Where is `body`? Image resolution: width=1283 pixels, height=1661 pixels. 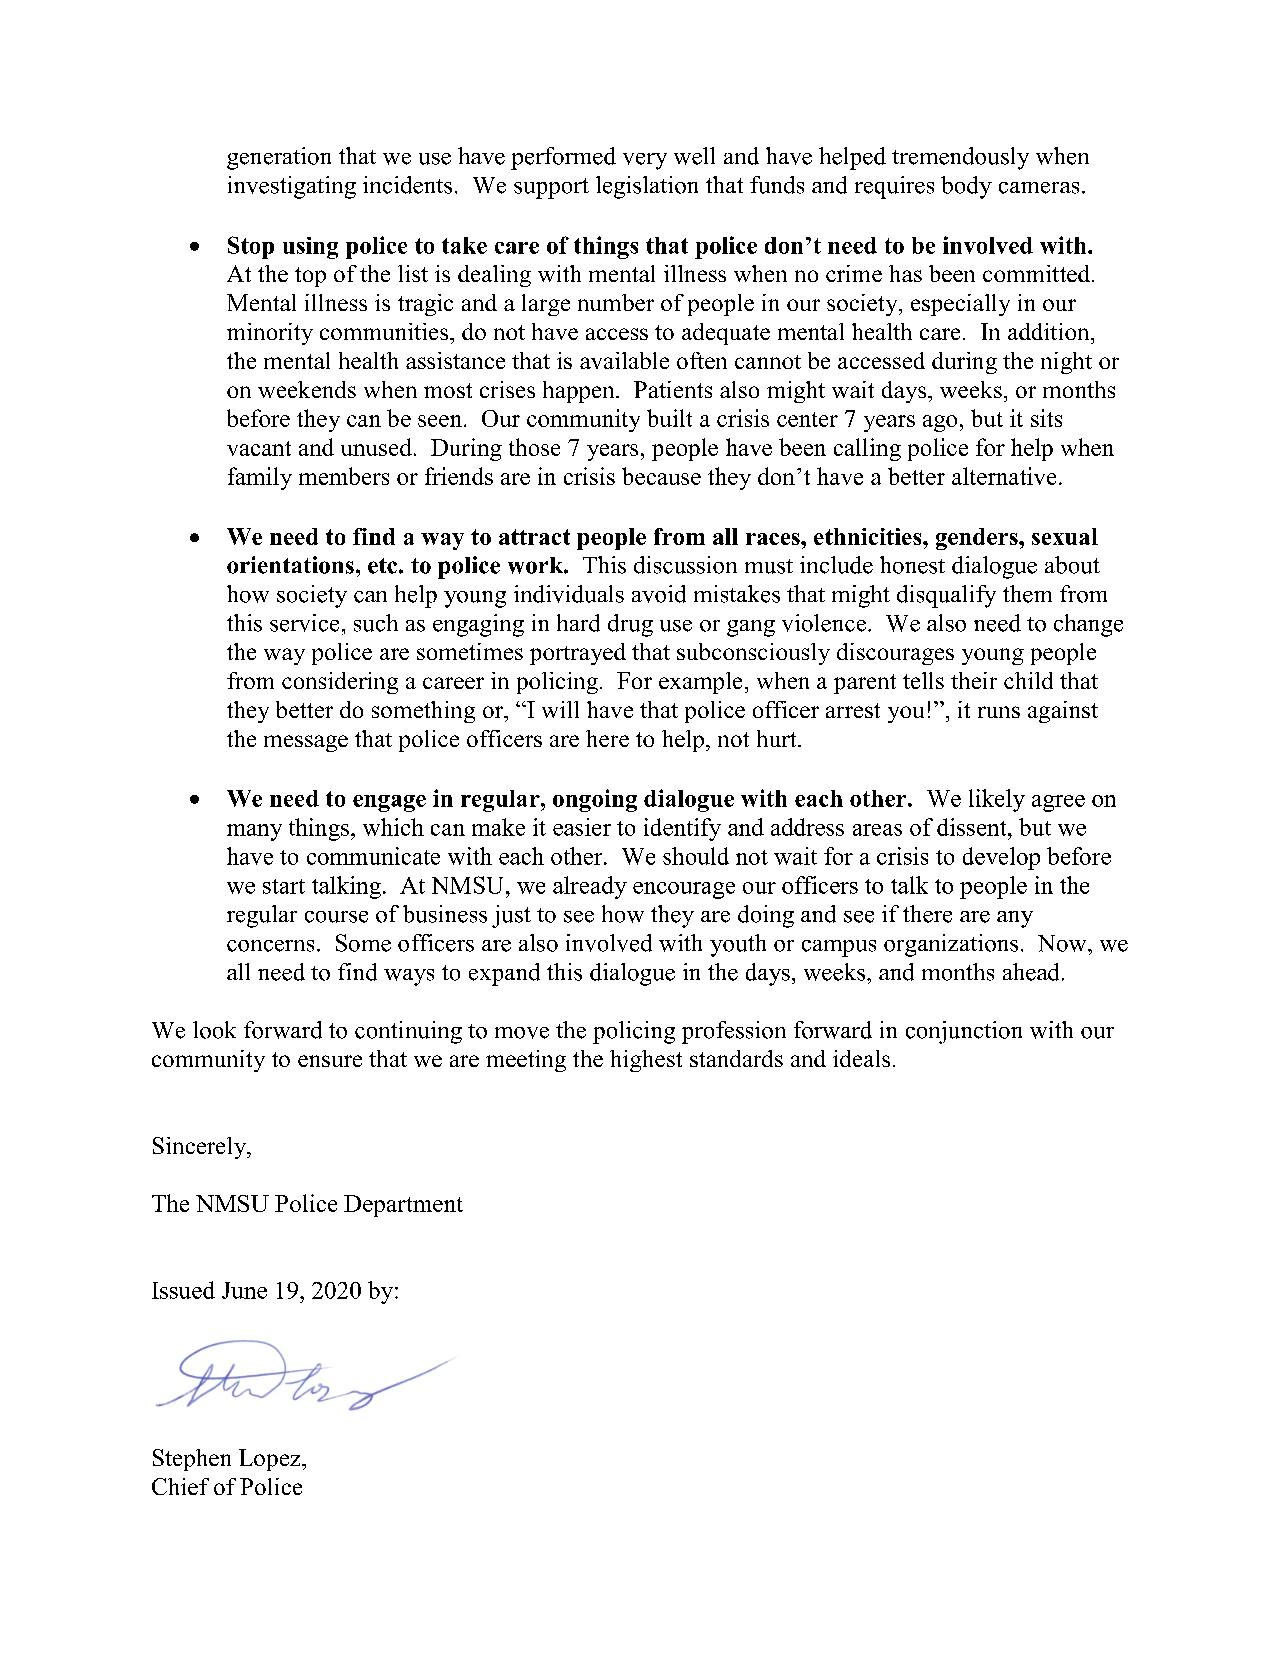
body is located at coordinates (966, 187).
